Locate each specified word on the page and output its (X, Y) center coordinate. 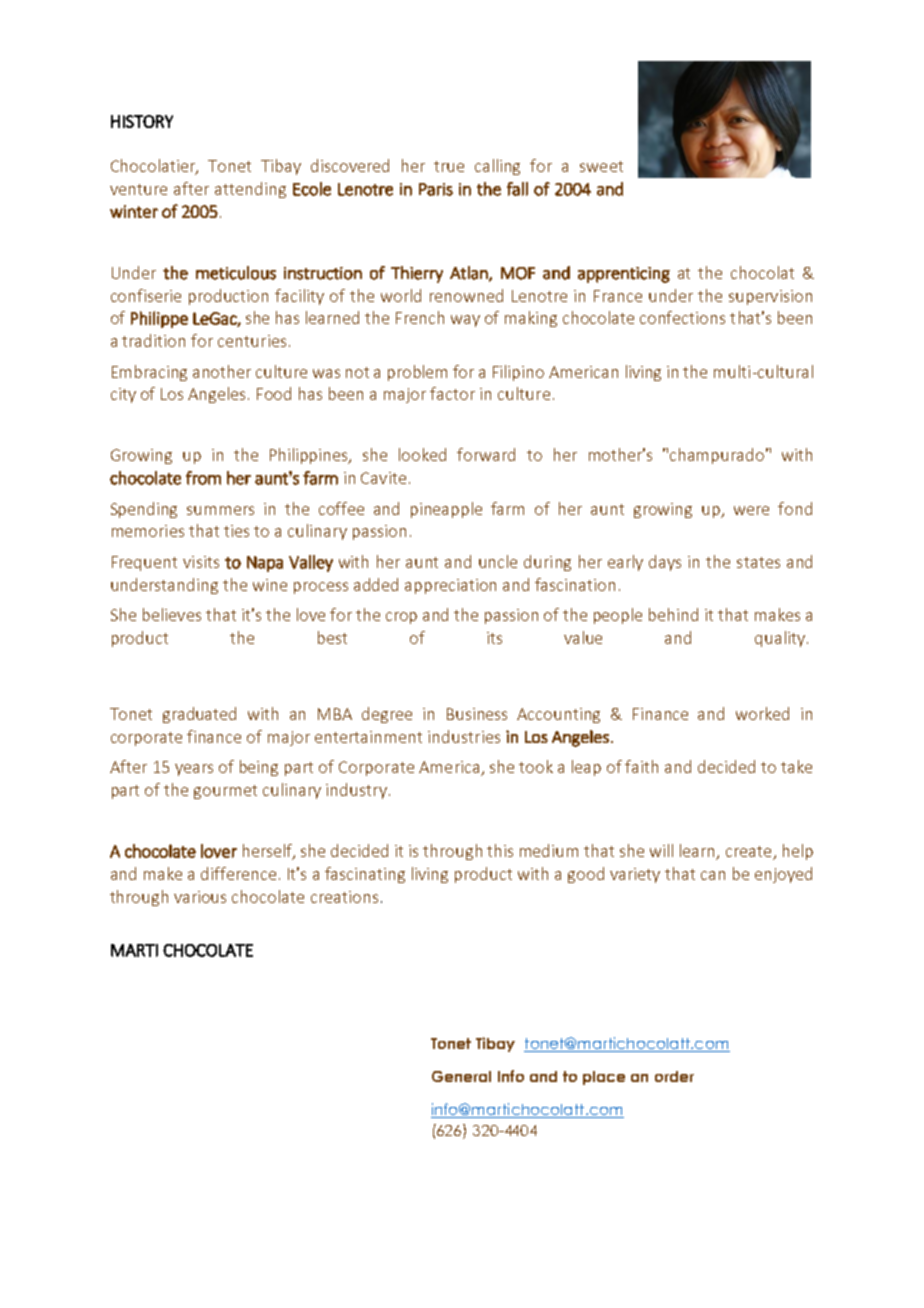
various (200, 897)
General (461, 1076)
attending (250, 190)
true (449, 166)
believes (172, 614)
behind (673, 614)
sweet (601, 166)
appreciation (450, 586)
